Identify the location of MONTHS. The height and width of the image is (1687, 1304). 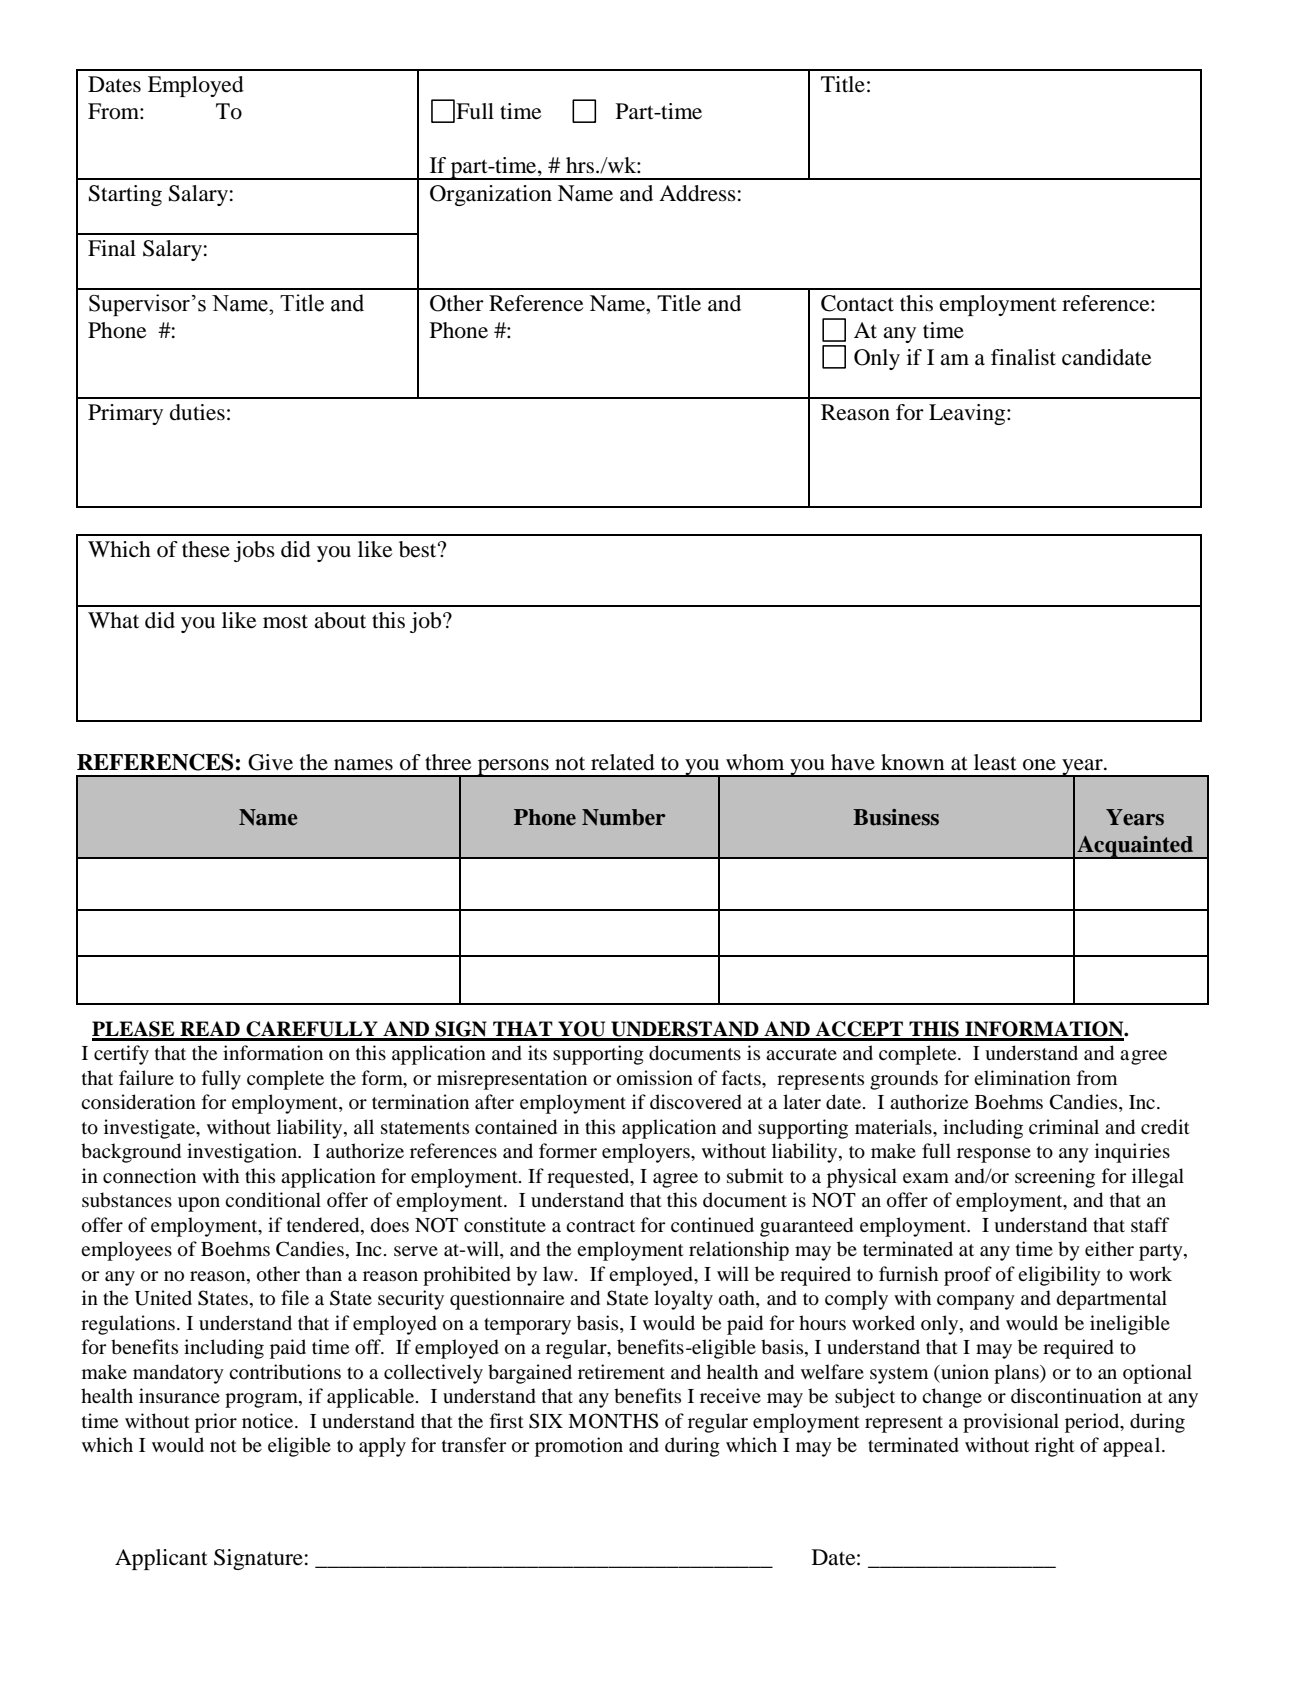
(613, 1421).
